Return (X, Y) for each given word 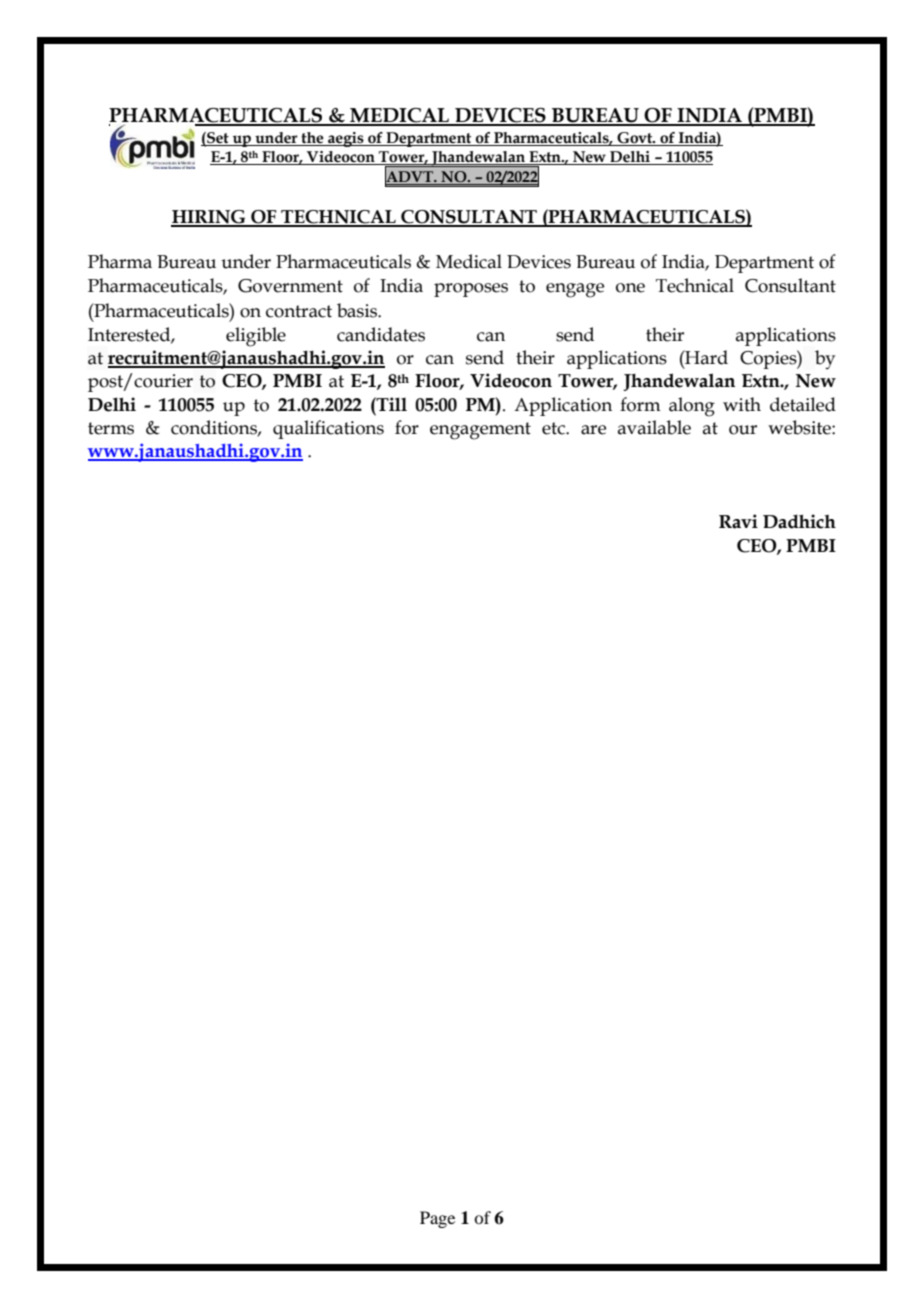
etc (554, 428)
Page (437, 1219)
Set (218, 139)
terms (111, 428)
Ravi (738, 521)
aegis (346, 139)
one (630, 288)
